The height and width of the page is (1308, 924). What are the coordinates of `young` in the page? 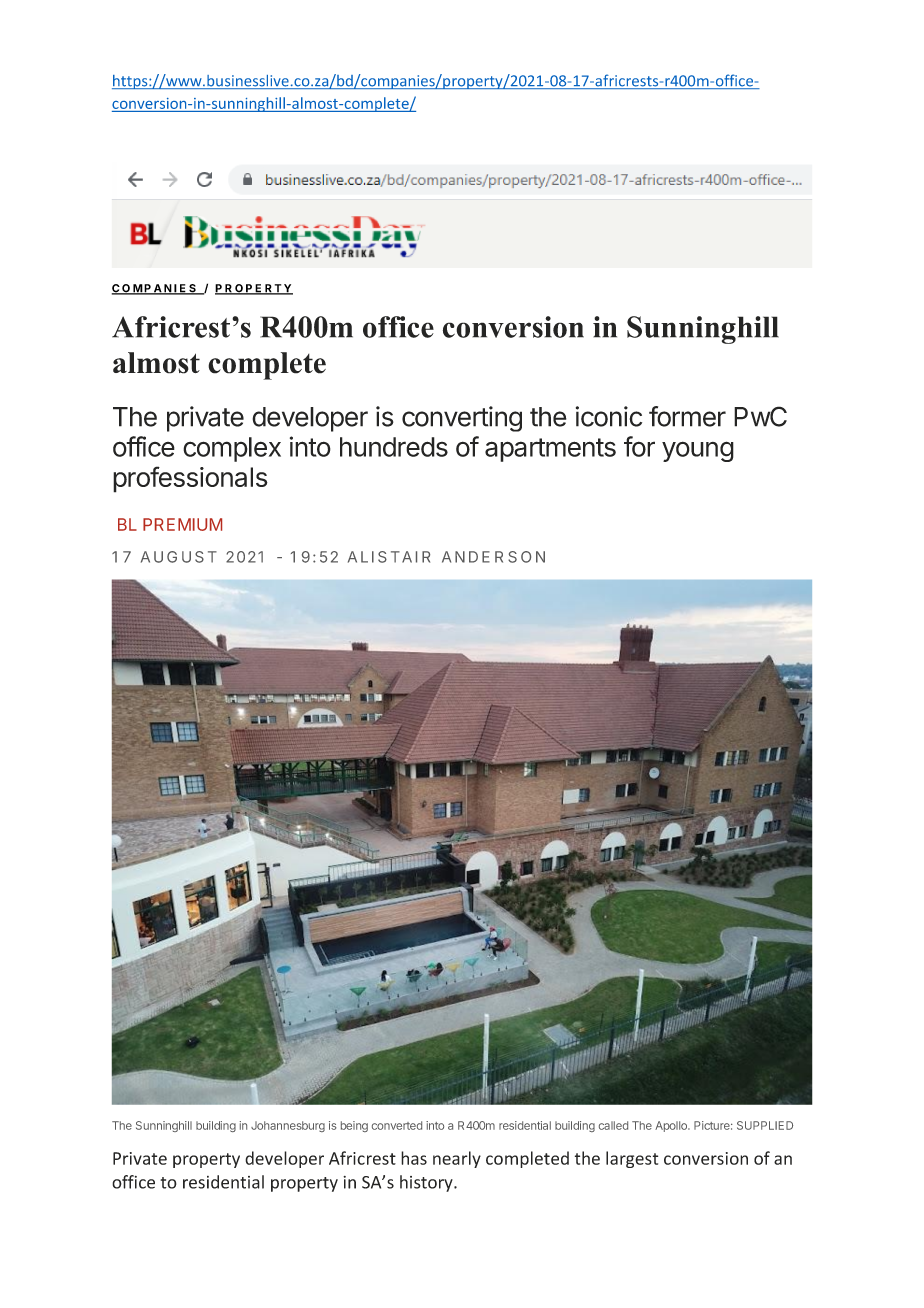 It's located at (698, 451).
